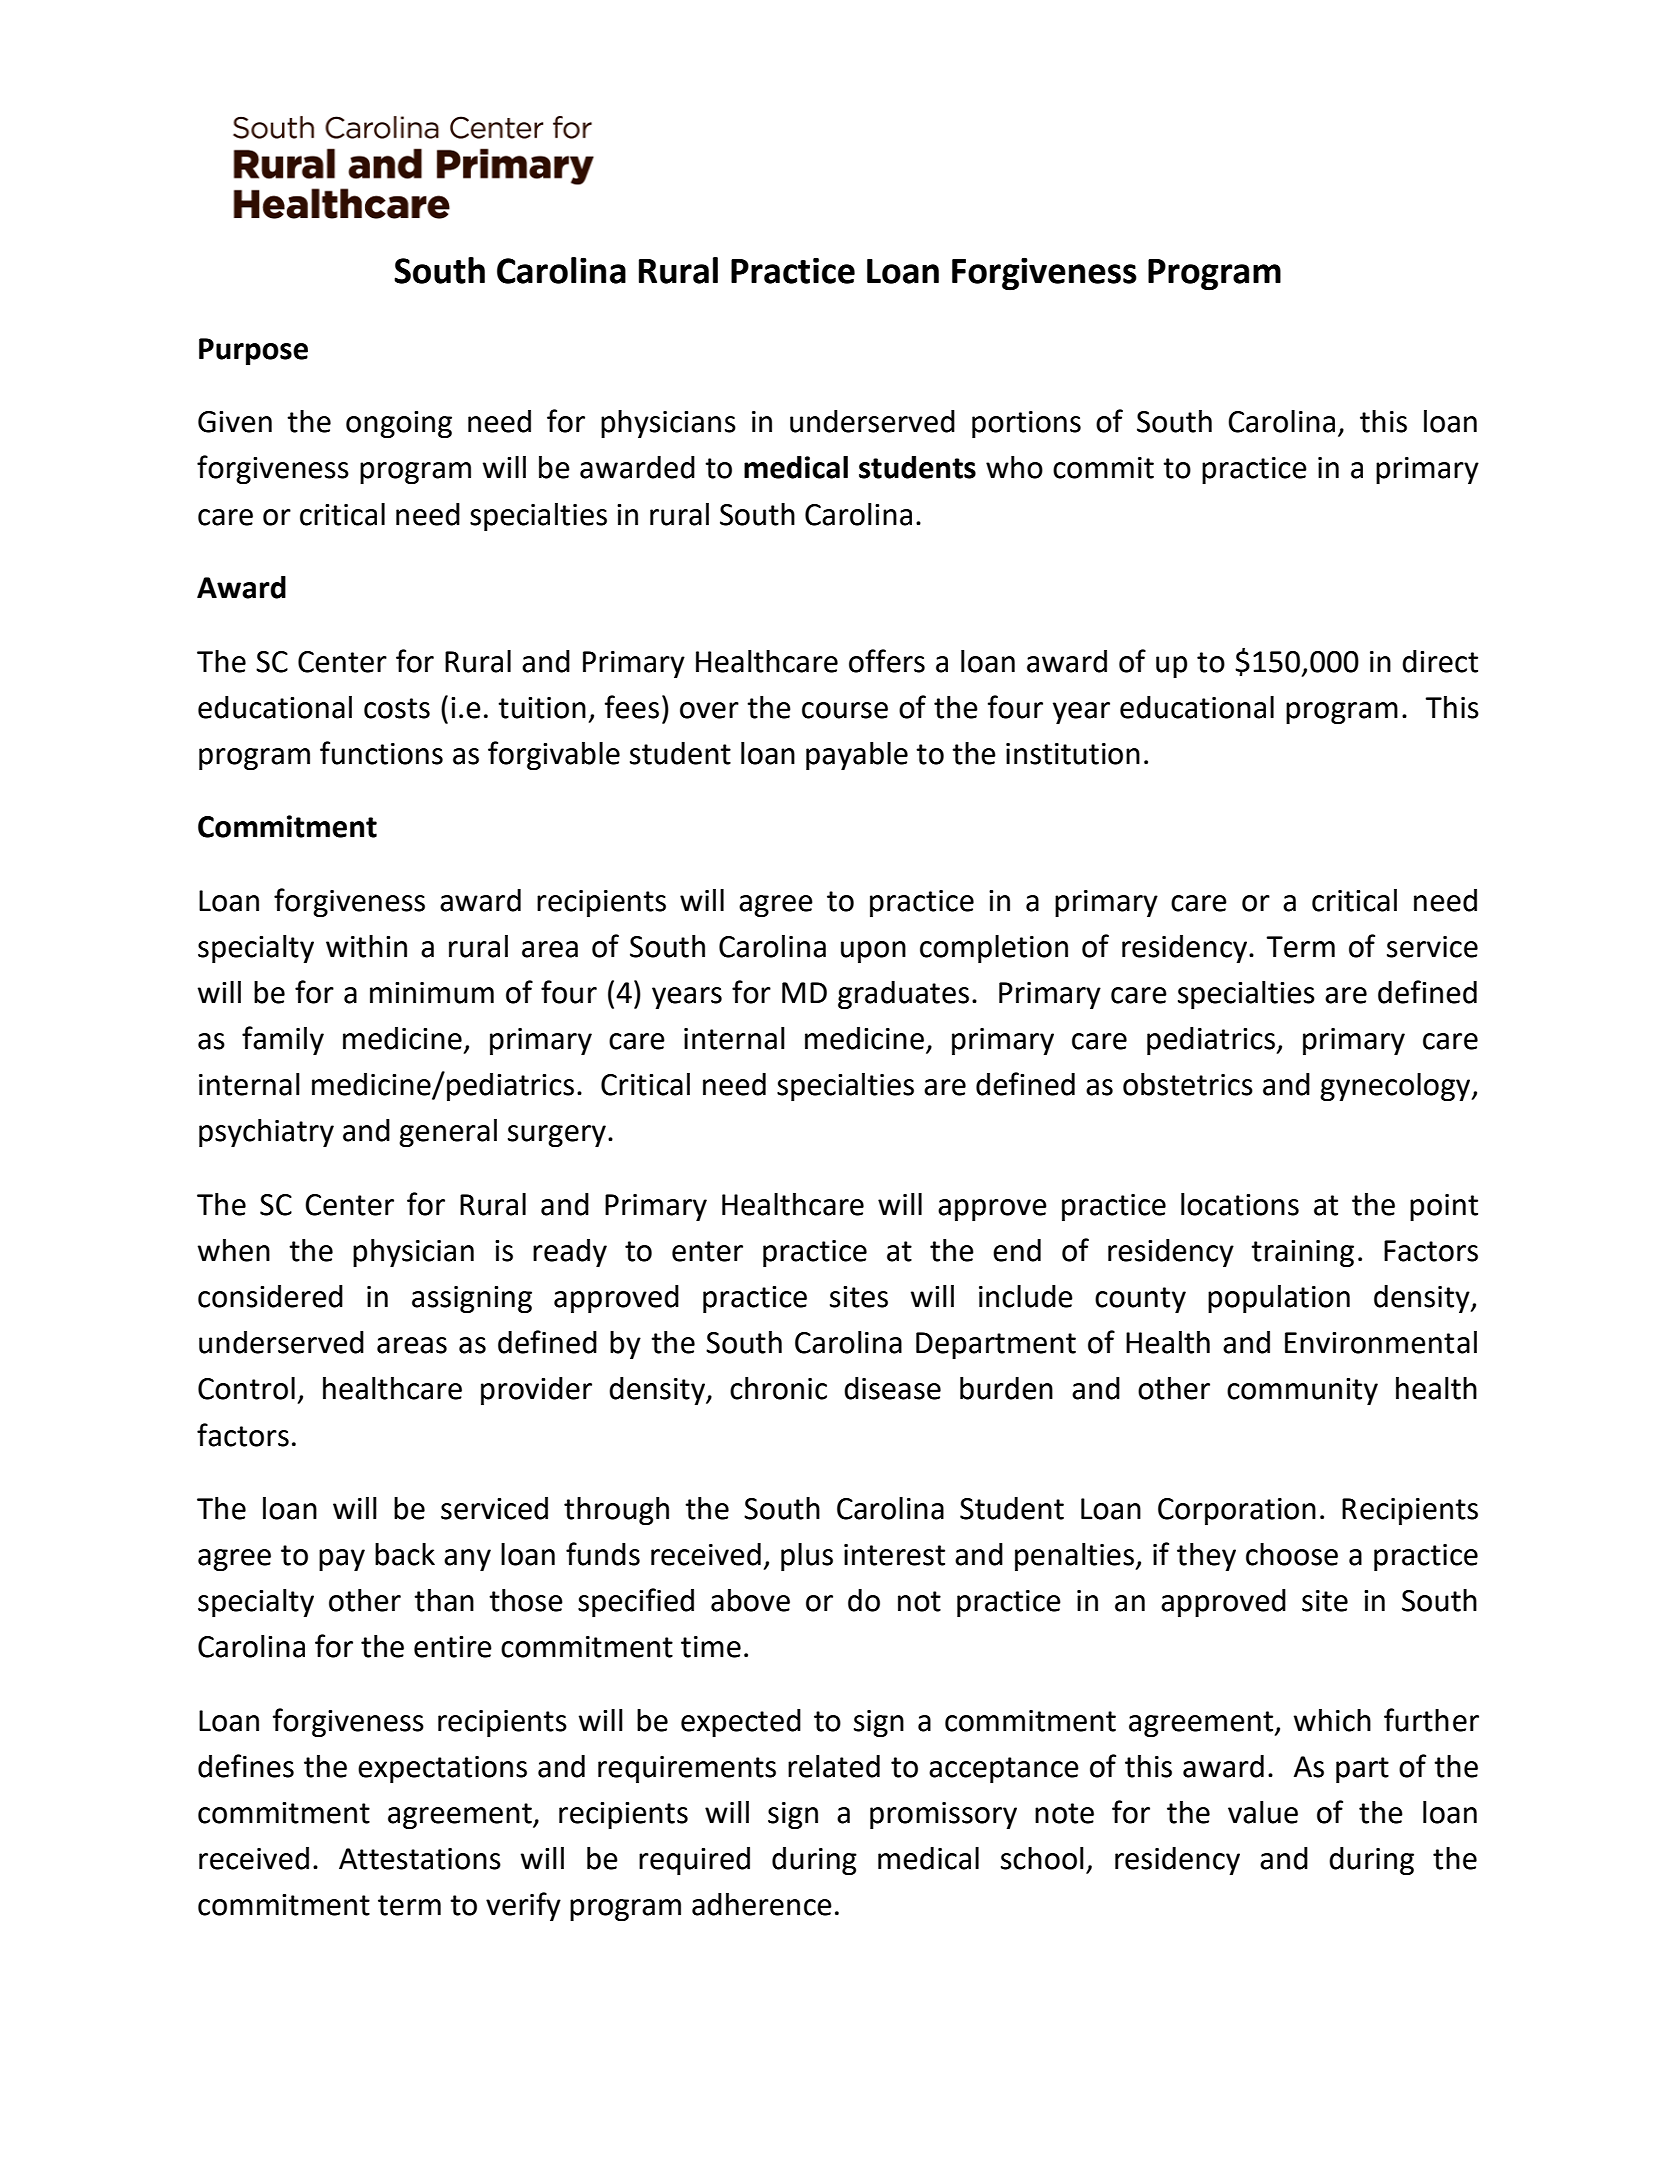  What do you see at coordinates (1014, 467) in the page?
I see `who` at bounding box center [1014, 467].
